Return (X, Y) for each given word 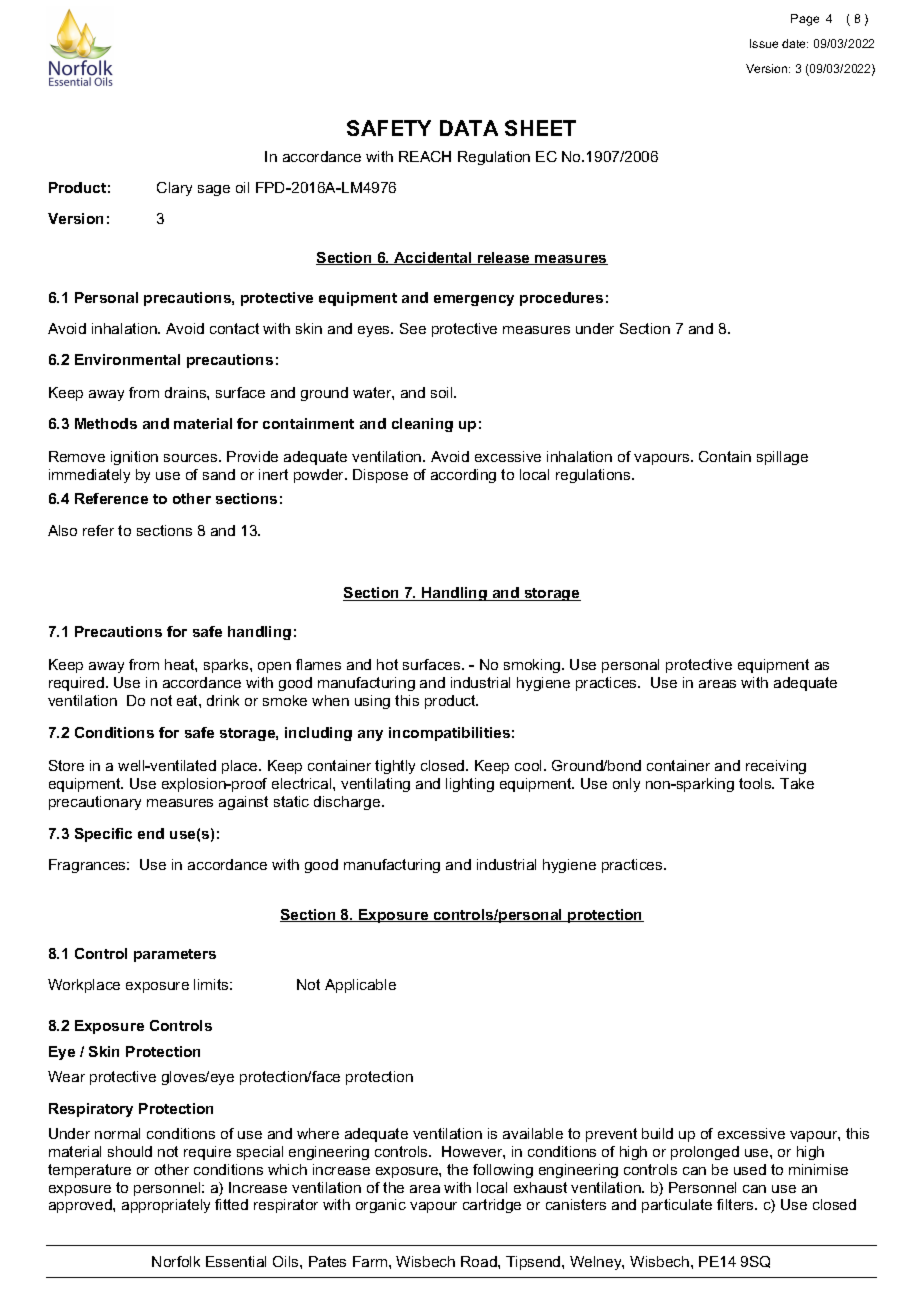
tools (756, 783)
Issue (764, 43)
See (413, 328)
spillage (782, 458)
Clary (174, 189)
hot (387, 664)
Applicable (360, 986)
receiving (776, 767)
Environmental (127, 359)
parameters (175, 955)
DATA (469, 128)
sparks (227, 666)
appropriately (166, 1206)
